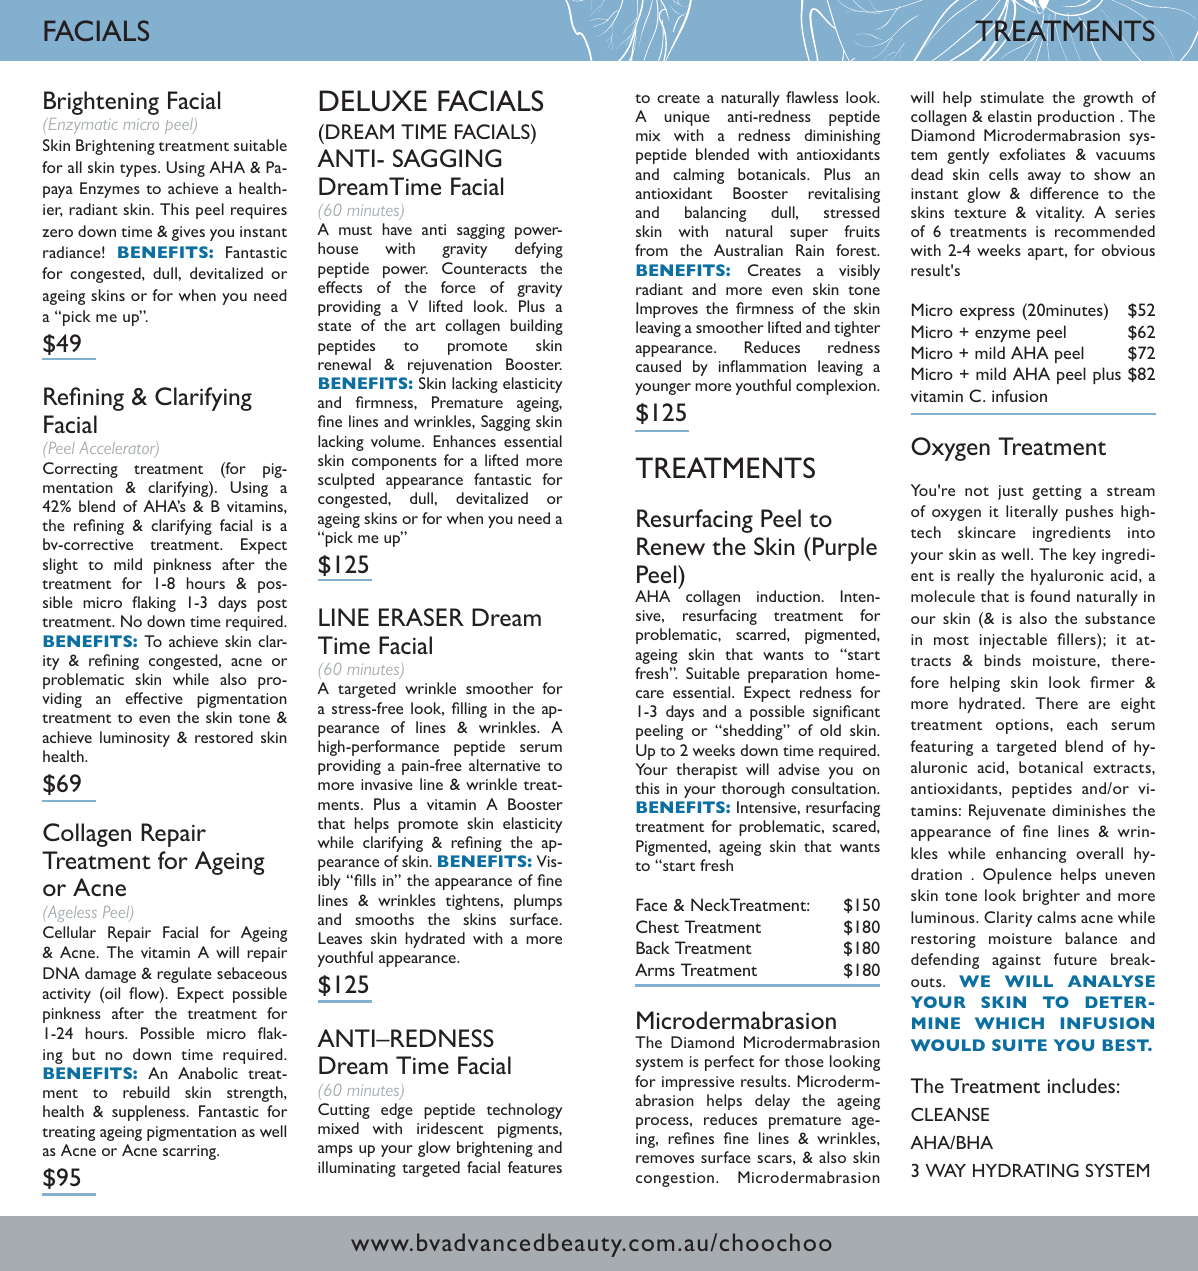 This document has height=1271, width=1198. Describe the element at coordinates (1013, 641) in the document. I see `injectable` at that location.
